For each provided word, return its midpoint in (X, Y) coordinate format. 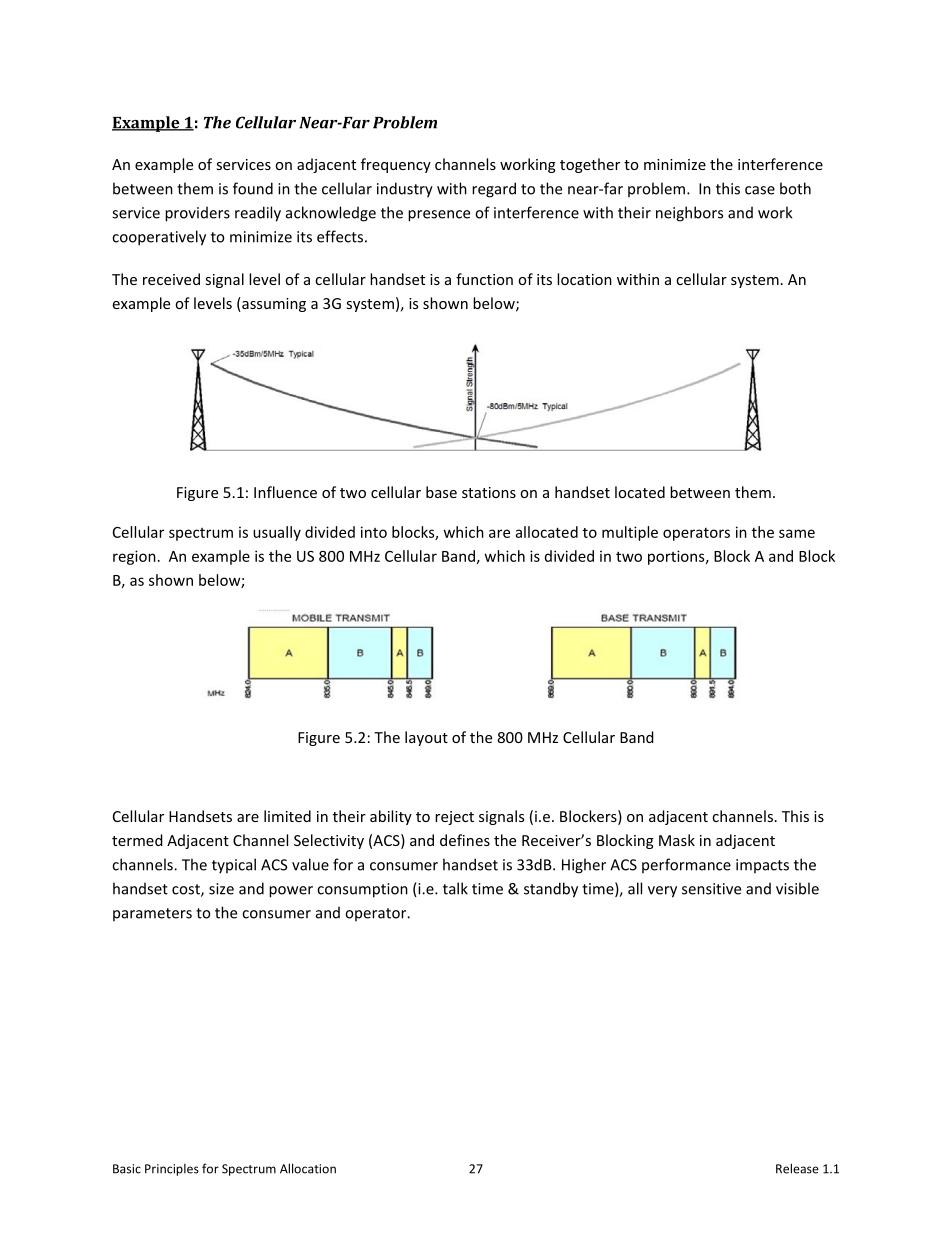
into (374, 532)
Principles (172, 1170)
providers (197, 214)
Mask (677, 840)
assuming (273, 304)
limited (287, 816)
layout (426, 738)
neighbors (689, 214)
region (134, 557)
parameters (152, 914)
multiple (630, 533)
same (797, 533)
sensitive (711, 889)
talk (455, 888)
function (484, 279)
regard (494, 190)
